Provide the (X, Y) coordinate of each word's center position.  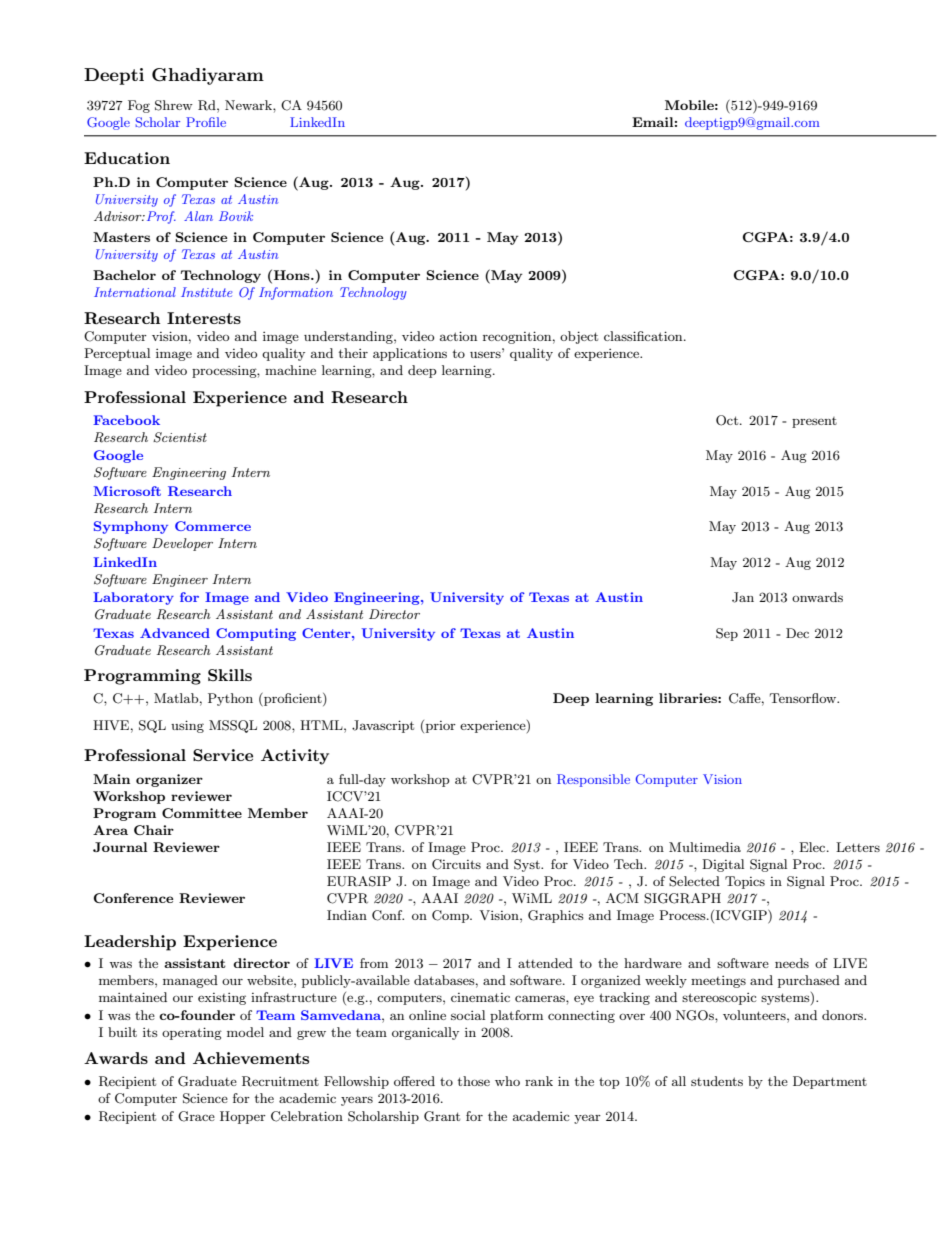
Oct (728, 420)
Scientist (180, 437)
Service (223, 755)
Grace (196, 1116)
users (486, 353)
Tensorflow (804, 698)
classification (644, 336)
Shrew (174, 105)
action (458, 336)
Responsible (593, 780)
